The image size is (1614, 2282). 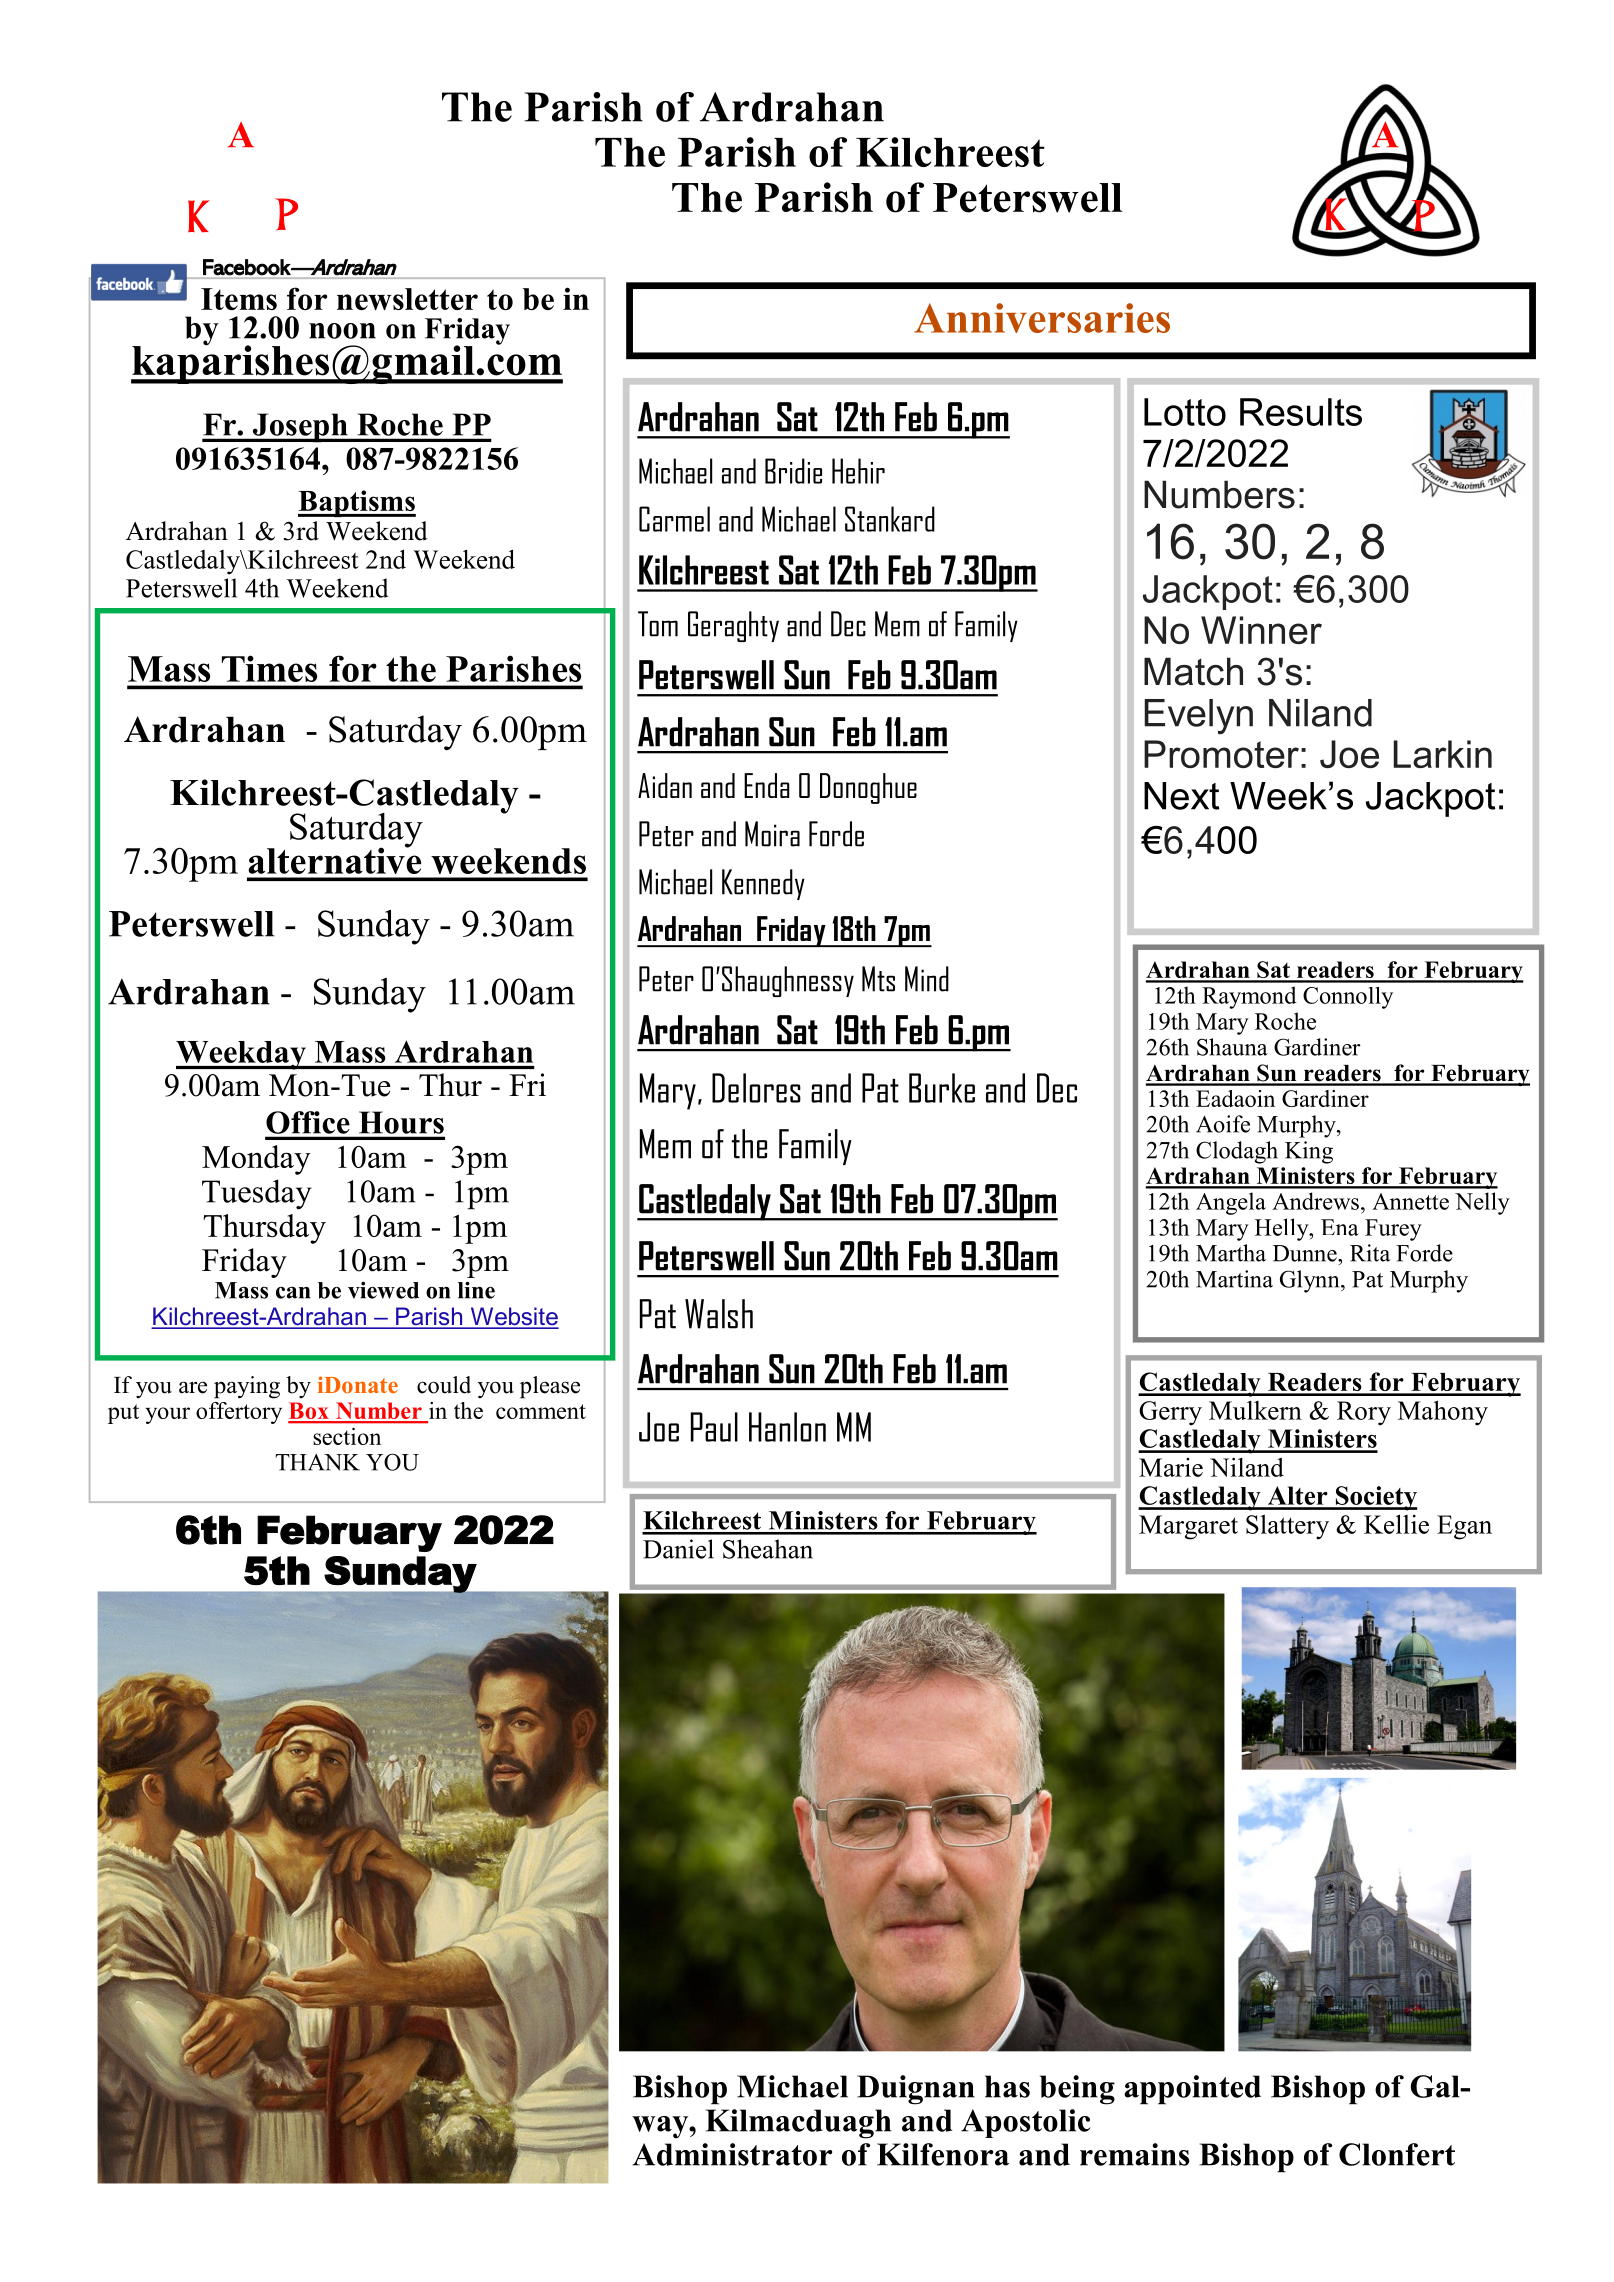 I want to click on has, so click(x=1007, y=2086).
